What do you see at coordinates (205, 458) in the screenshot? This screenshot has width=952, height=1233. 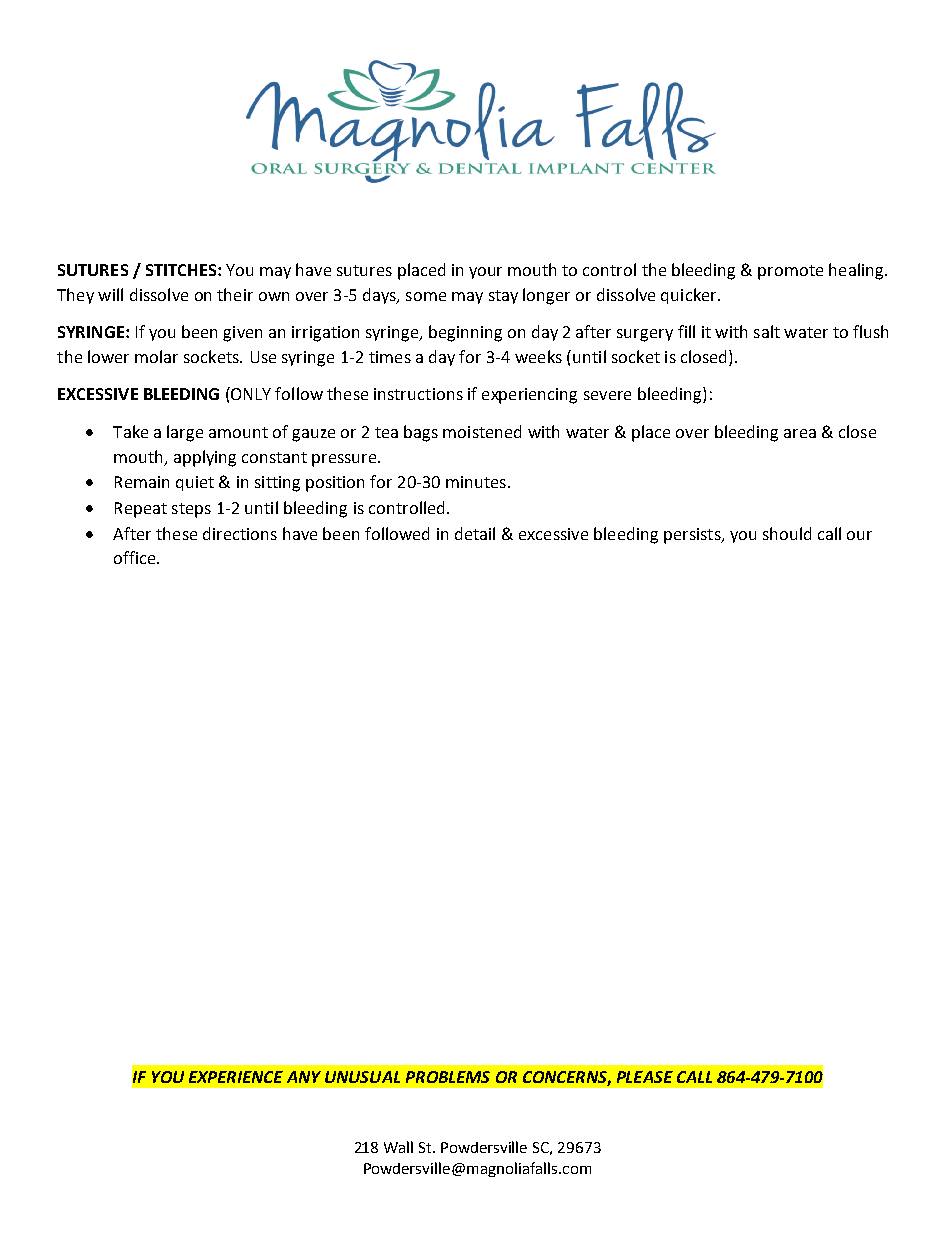 I see `applying` at bounding box center [205, 458].
